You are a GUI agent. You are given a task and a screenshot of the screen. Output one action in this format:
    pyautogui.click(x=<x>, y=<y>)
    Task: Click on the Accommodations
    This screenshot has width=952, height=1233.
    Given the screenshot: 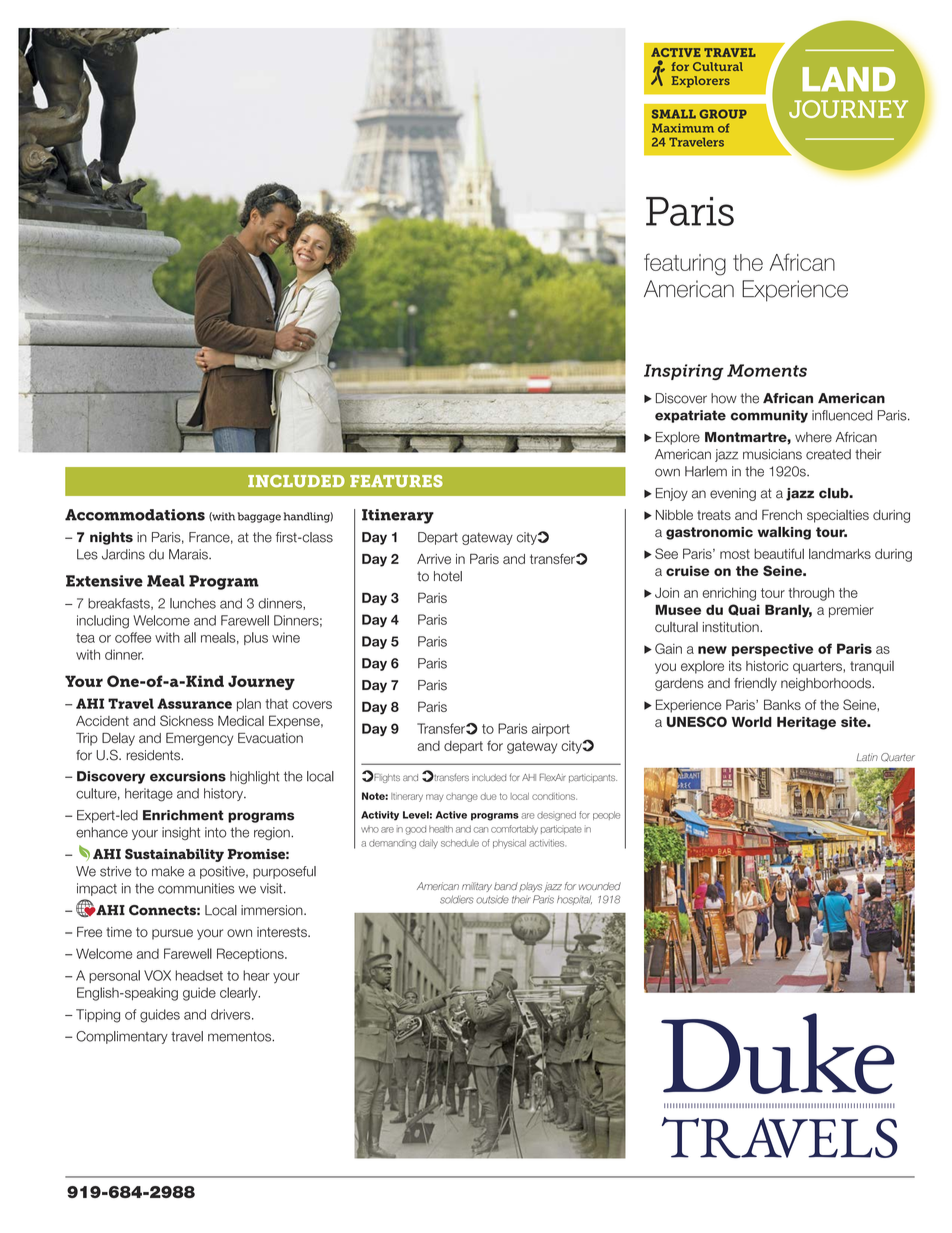 What is the action you would take?
    pyautogui.click(x=135, y=515)
